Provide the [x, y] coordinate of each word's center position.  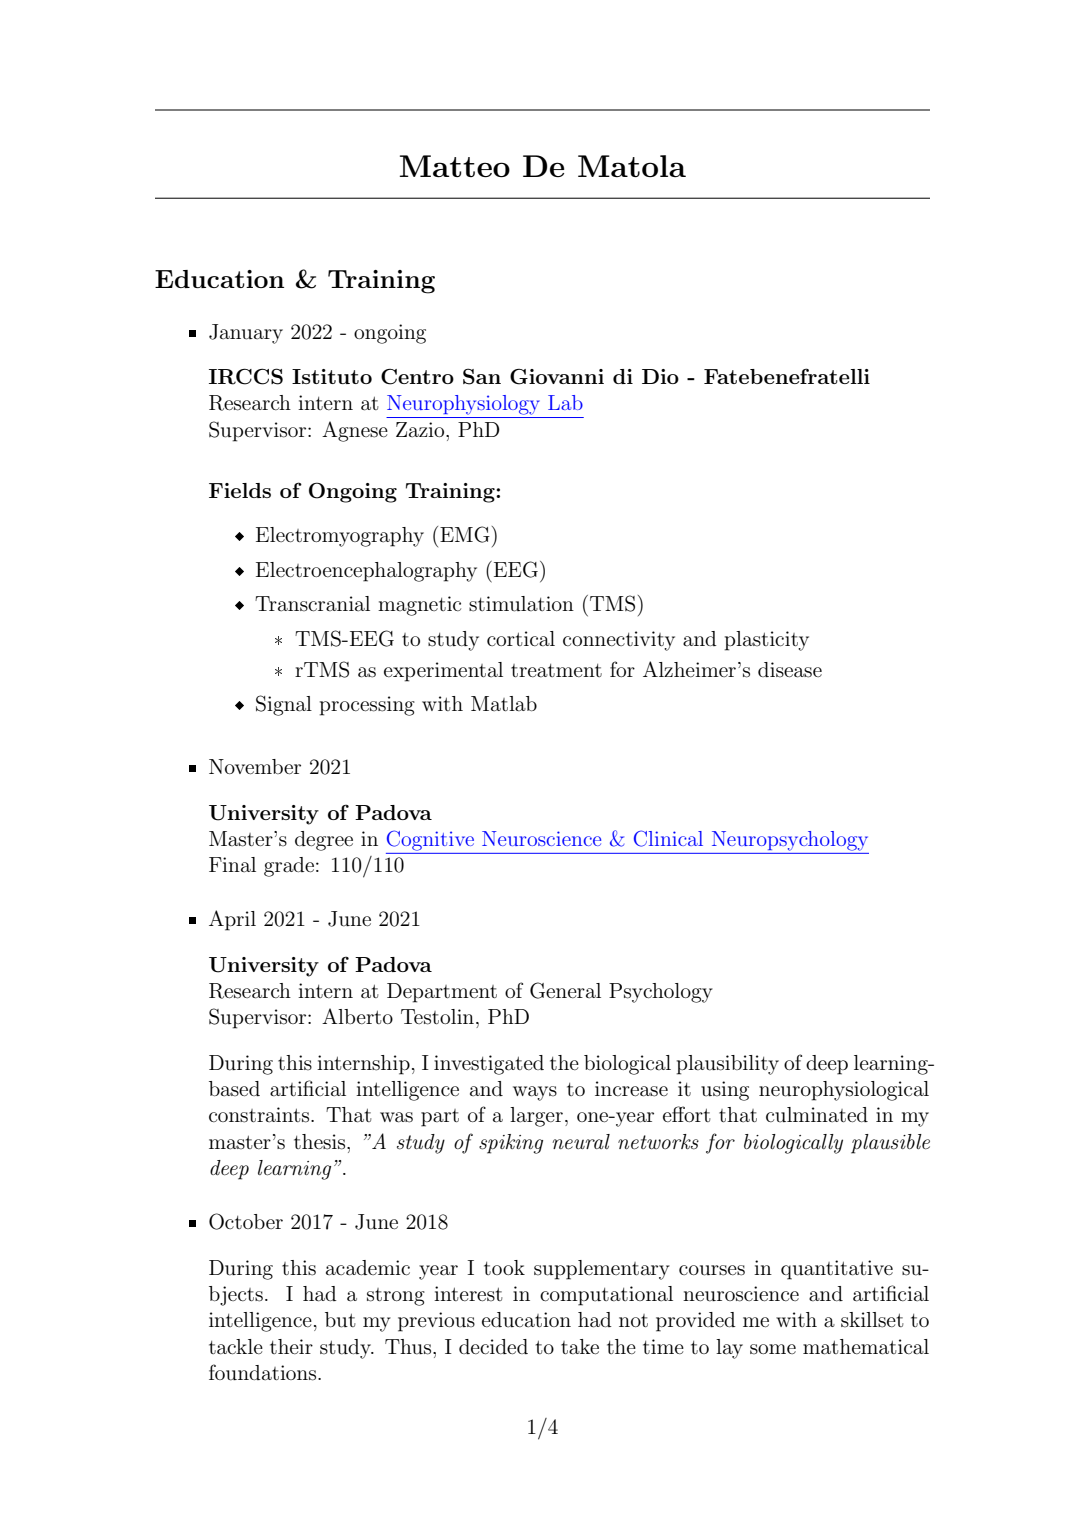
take [580, 1346]
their [291, 1346]
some [773, 1349]
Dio [660, 376]
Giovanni [557, 377]
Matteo [455, 166]
